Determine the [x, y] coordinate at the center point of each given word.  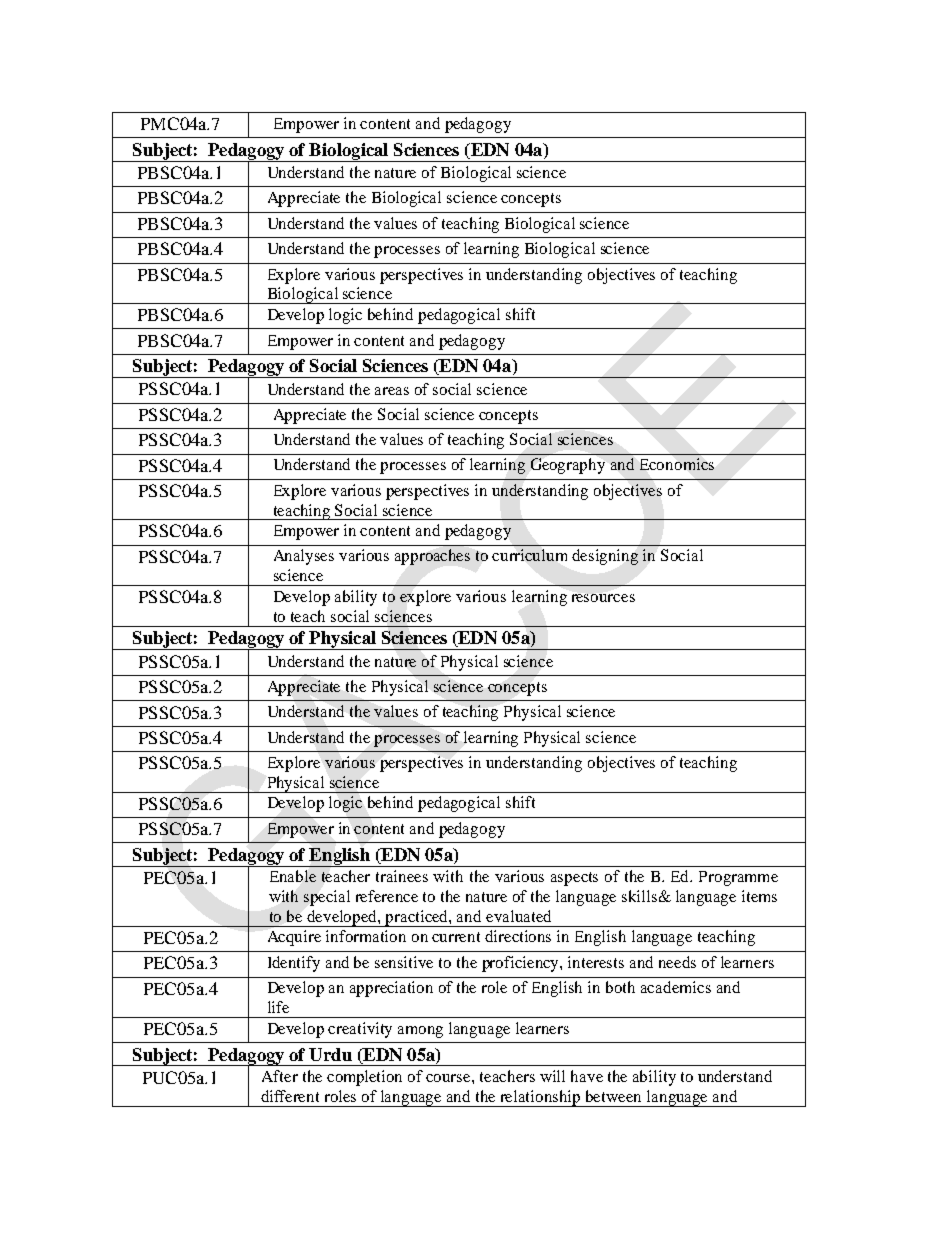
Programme [738, 878]
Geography [568, 466]
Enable [293, 876]
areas [392, 391]
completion [364, 1078]
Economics [677, 464]
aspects [574, 879]
